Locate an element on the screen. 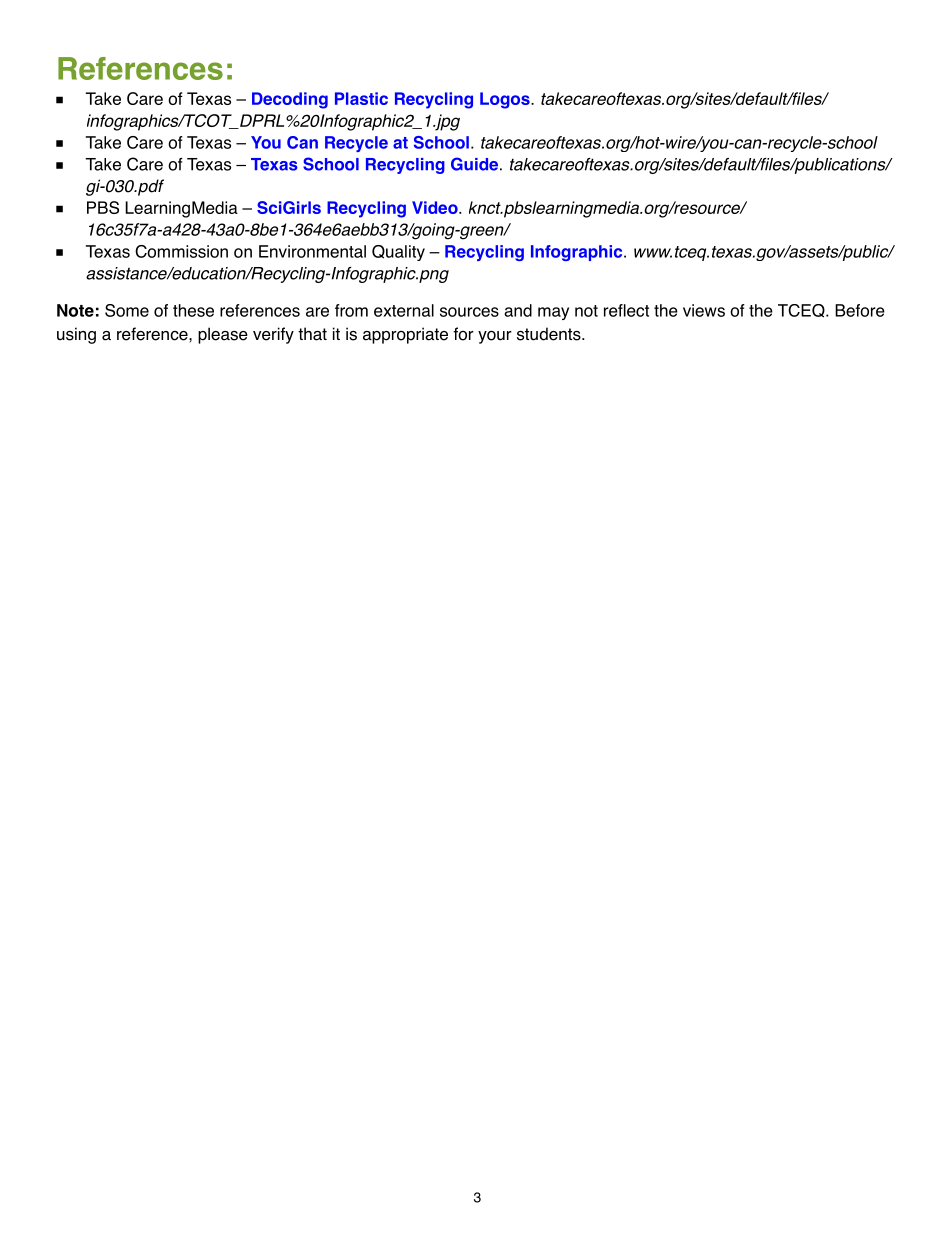 The image size is (952, 1233). Logos is located at coordinates (506, 100).
